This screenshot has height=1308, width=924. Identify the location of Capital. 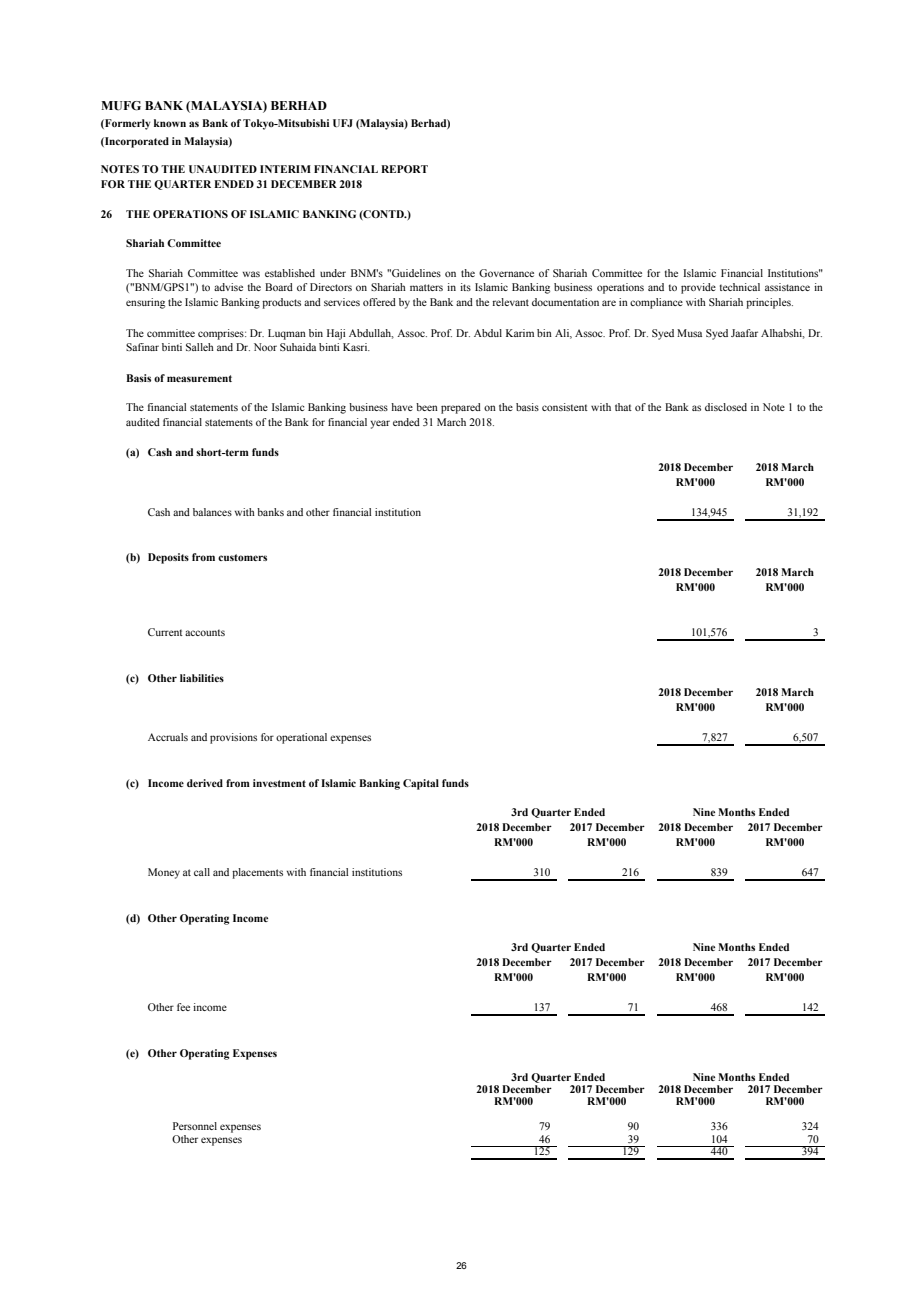
(421, 784).
